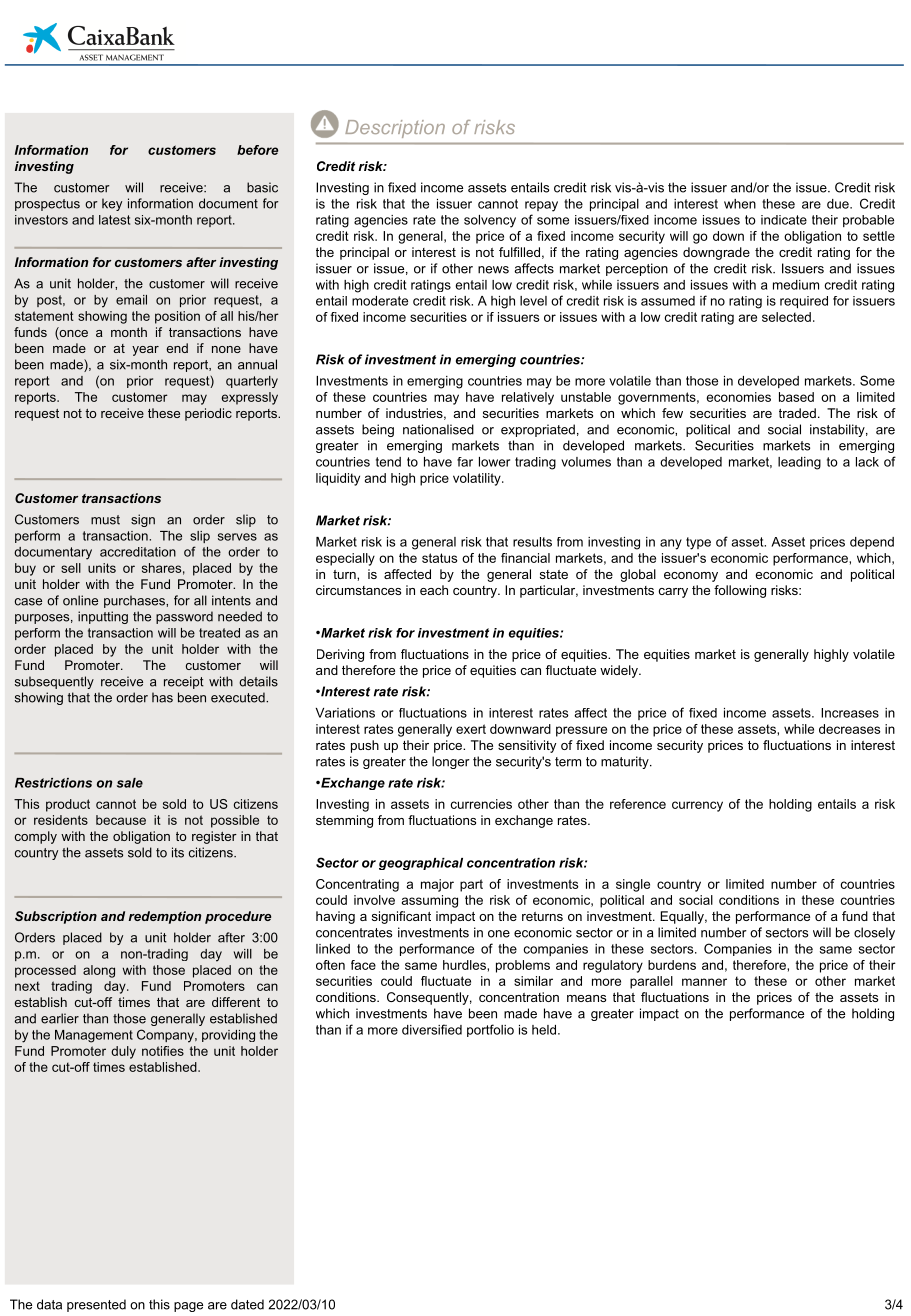 This screenshot has width=911, height=1316. Describe the element at coordinates (112, 204) in the screenshot. I see `key` at that location.
